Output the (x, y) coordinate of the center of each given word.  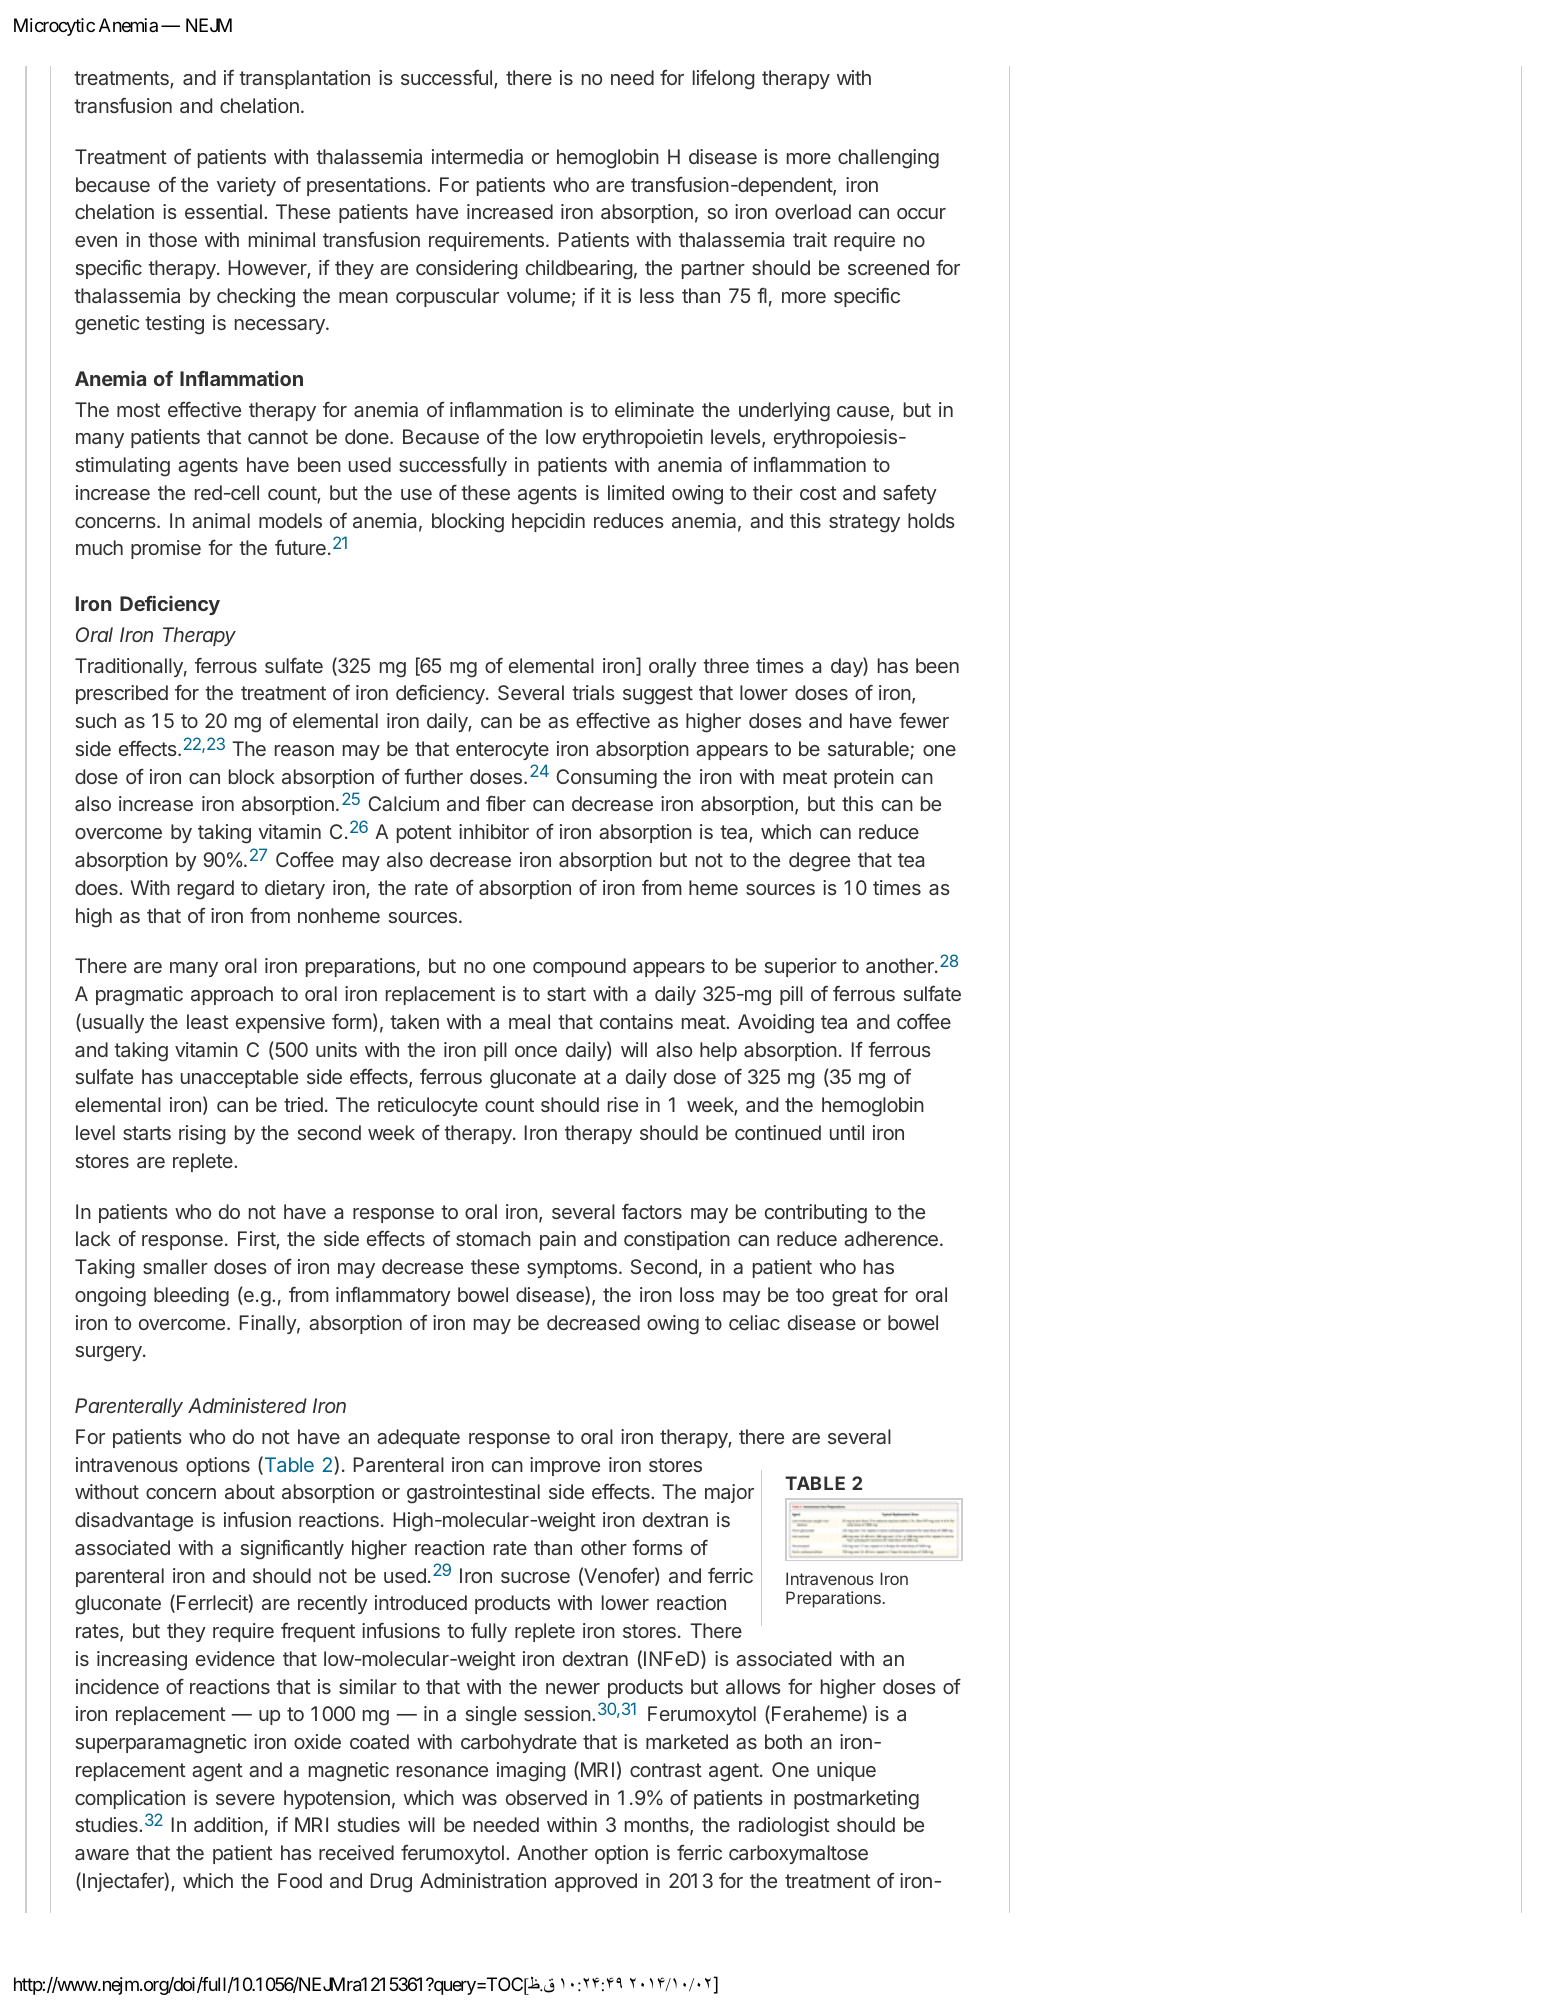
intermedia (477, 156)
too (810, 1295)
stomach (493, 1238)
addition (228, 1824)
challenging (888, 159)
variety (246, 186)
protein (864, 778)
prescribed (122, 694)
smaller (175, 1266)
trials (593, 692)
